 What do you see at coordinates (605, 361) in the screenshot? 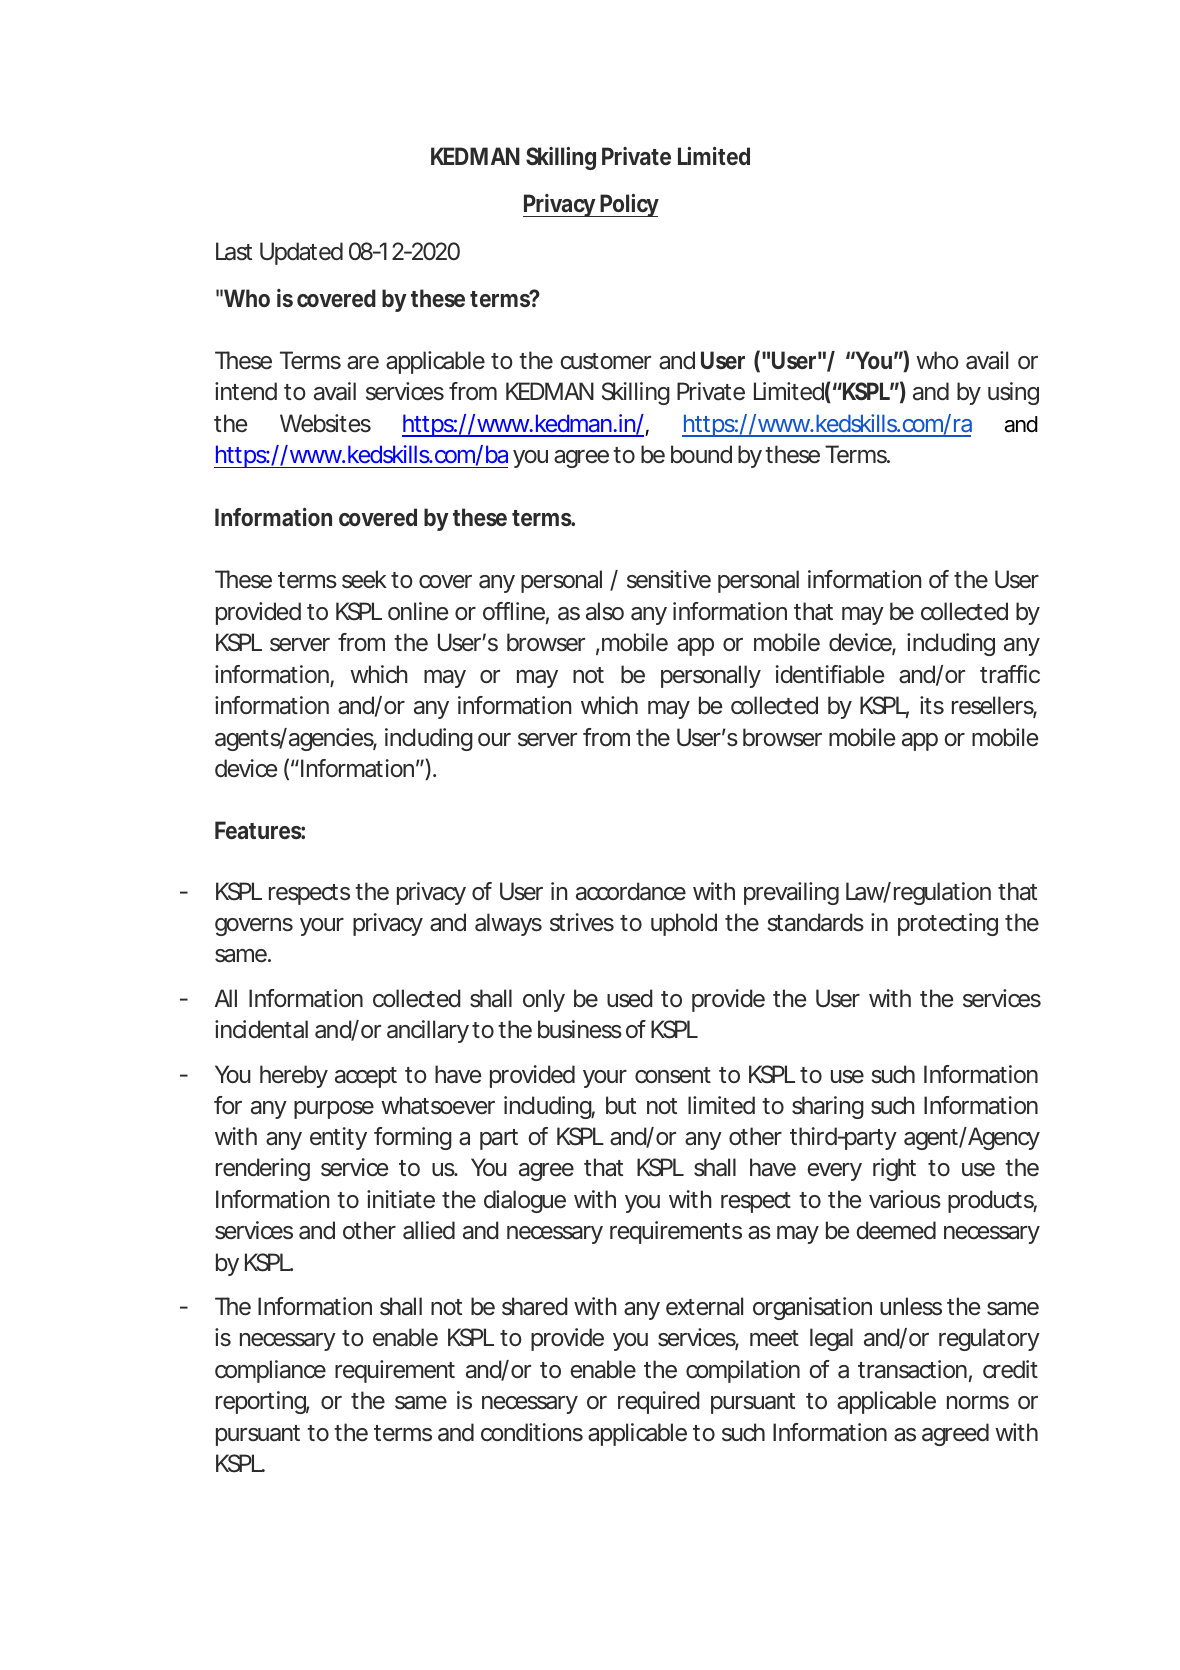
I see `customer` at bounding box center [605, 361].
